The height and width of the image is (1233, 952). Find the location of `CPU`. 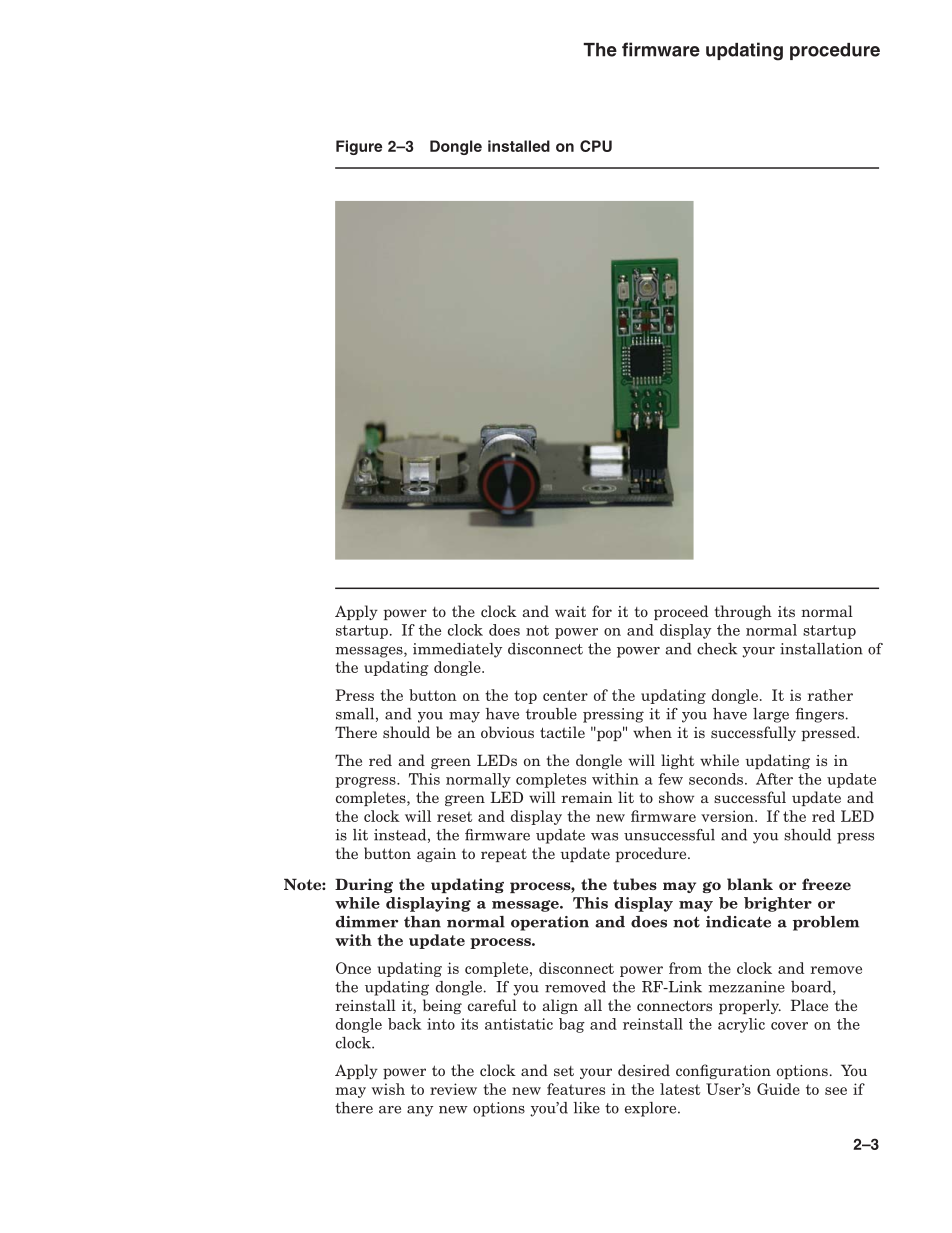

CPU is located at coordinates (596, 146).
